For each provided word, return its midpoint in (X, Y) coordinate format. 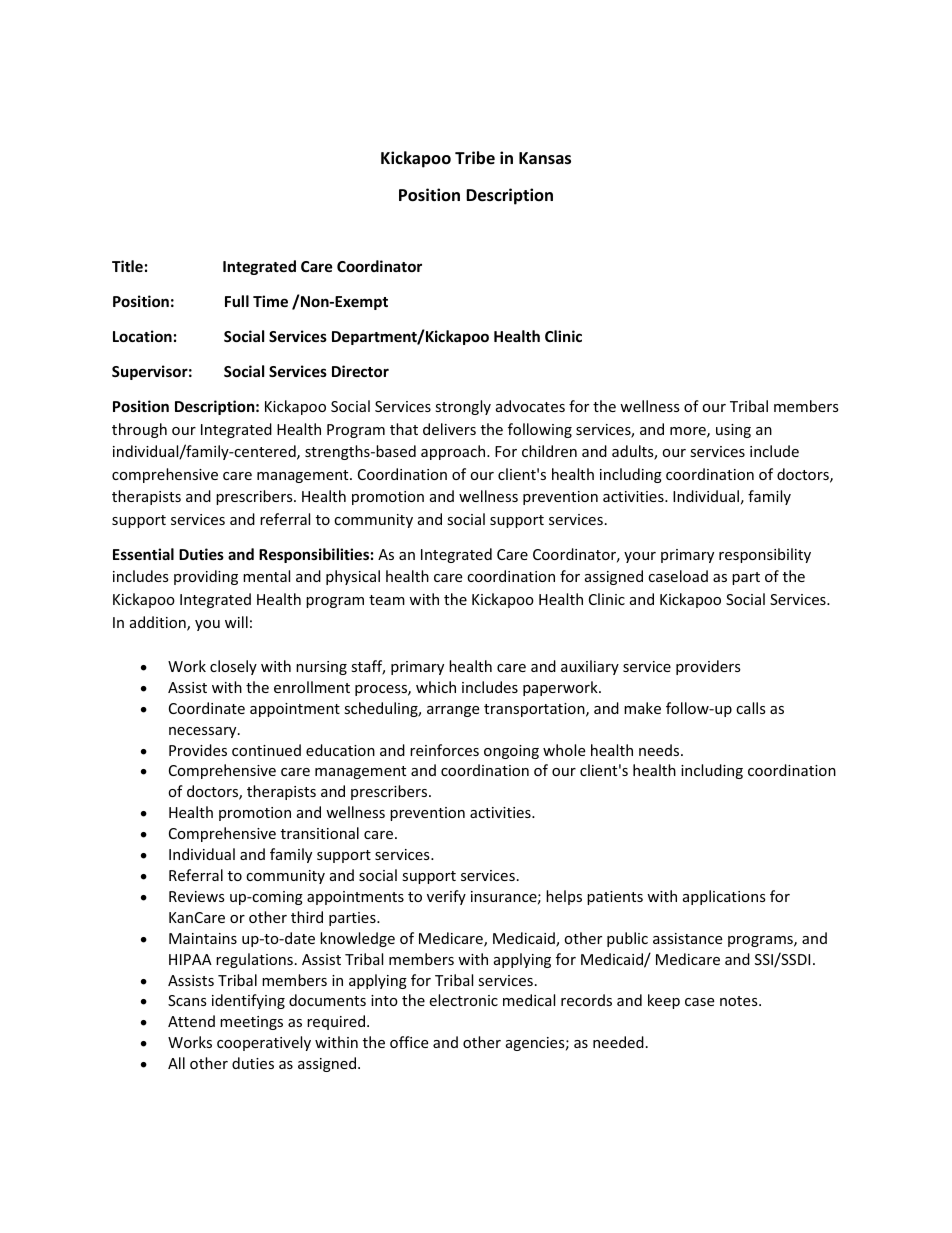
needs (660, 750)
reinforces (444, 750)
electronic (463, 1000)
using (733, 431)
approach (454, 452)
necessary (204, 732)
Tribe (475, 158)
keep (664, 1001)
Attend (191, 1021)
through (139, 430)
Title (127, 266)
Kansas (545, 158)
